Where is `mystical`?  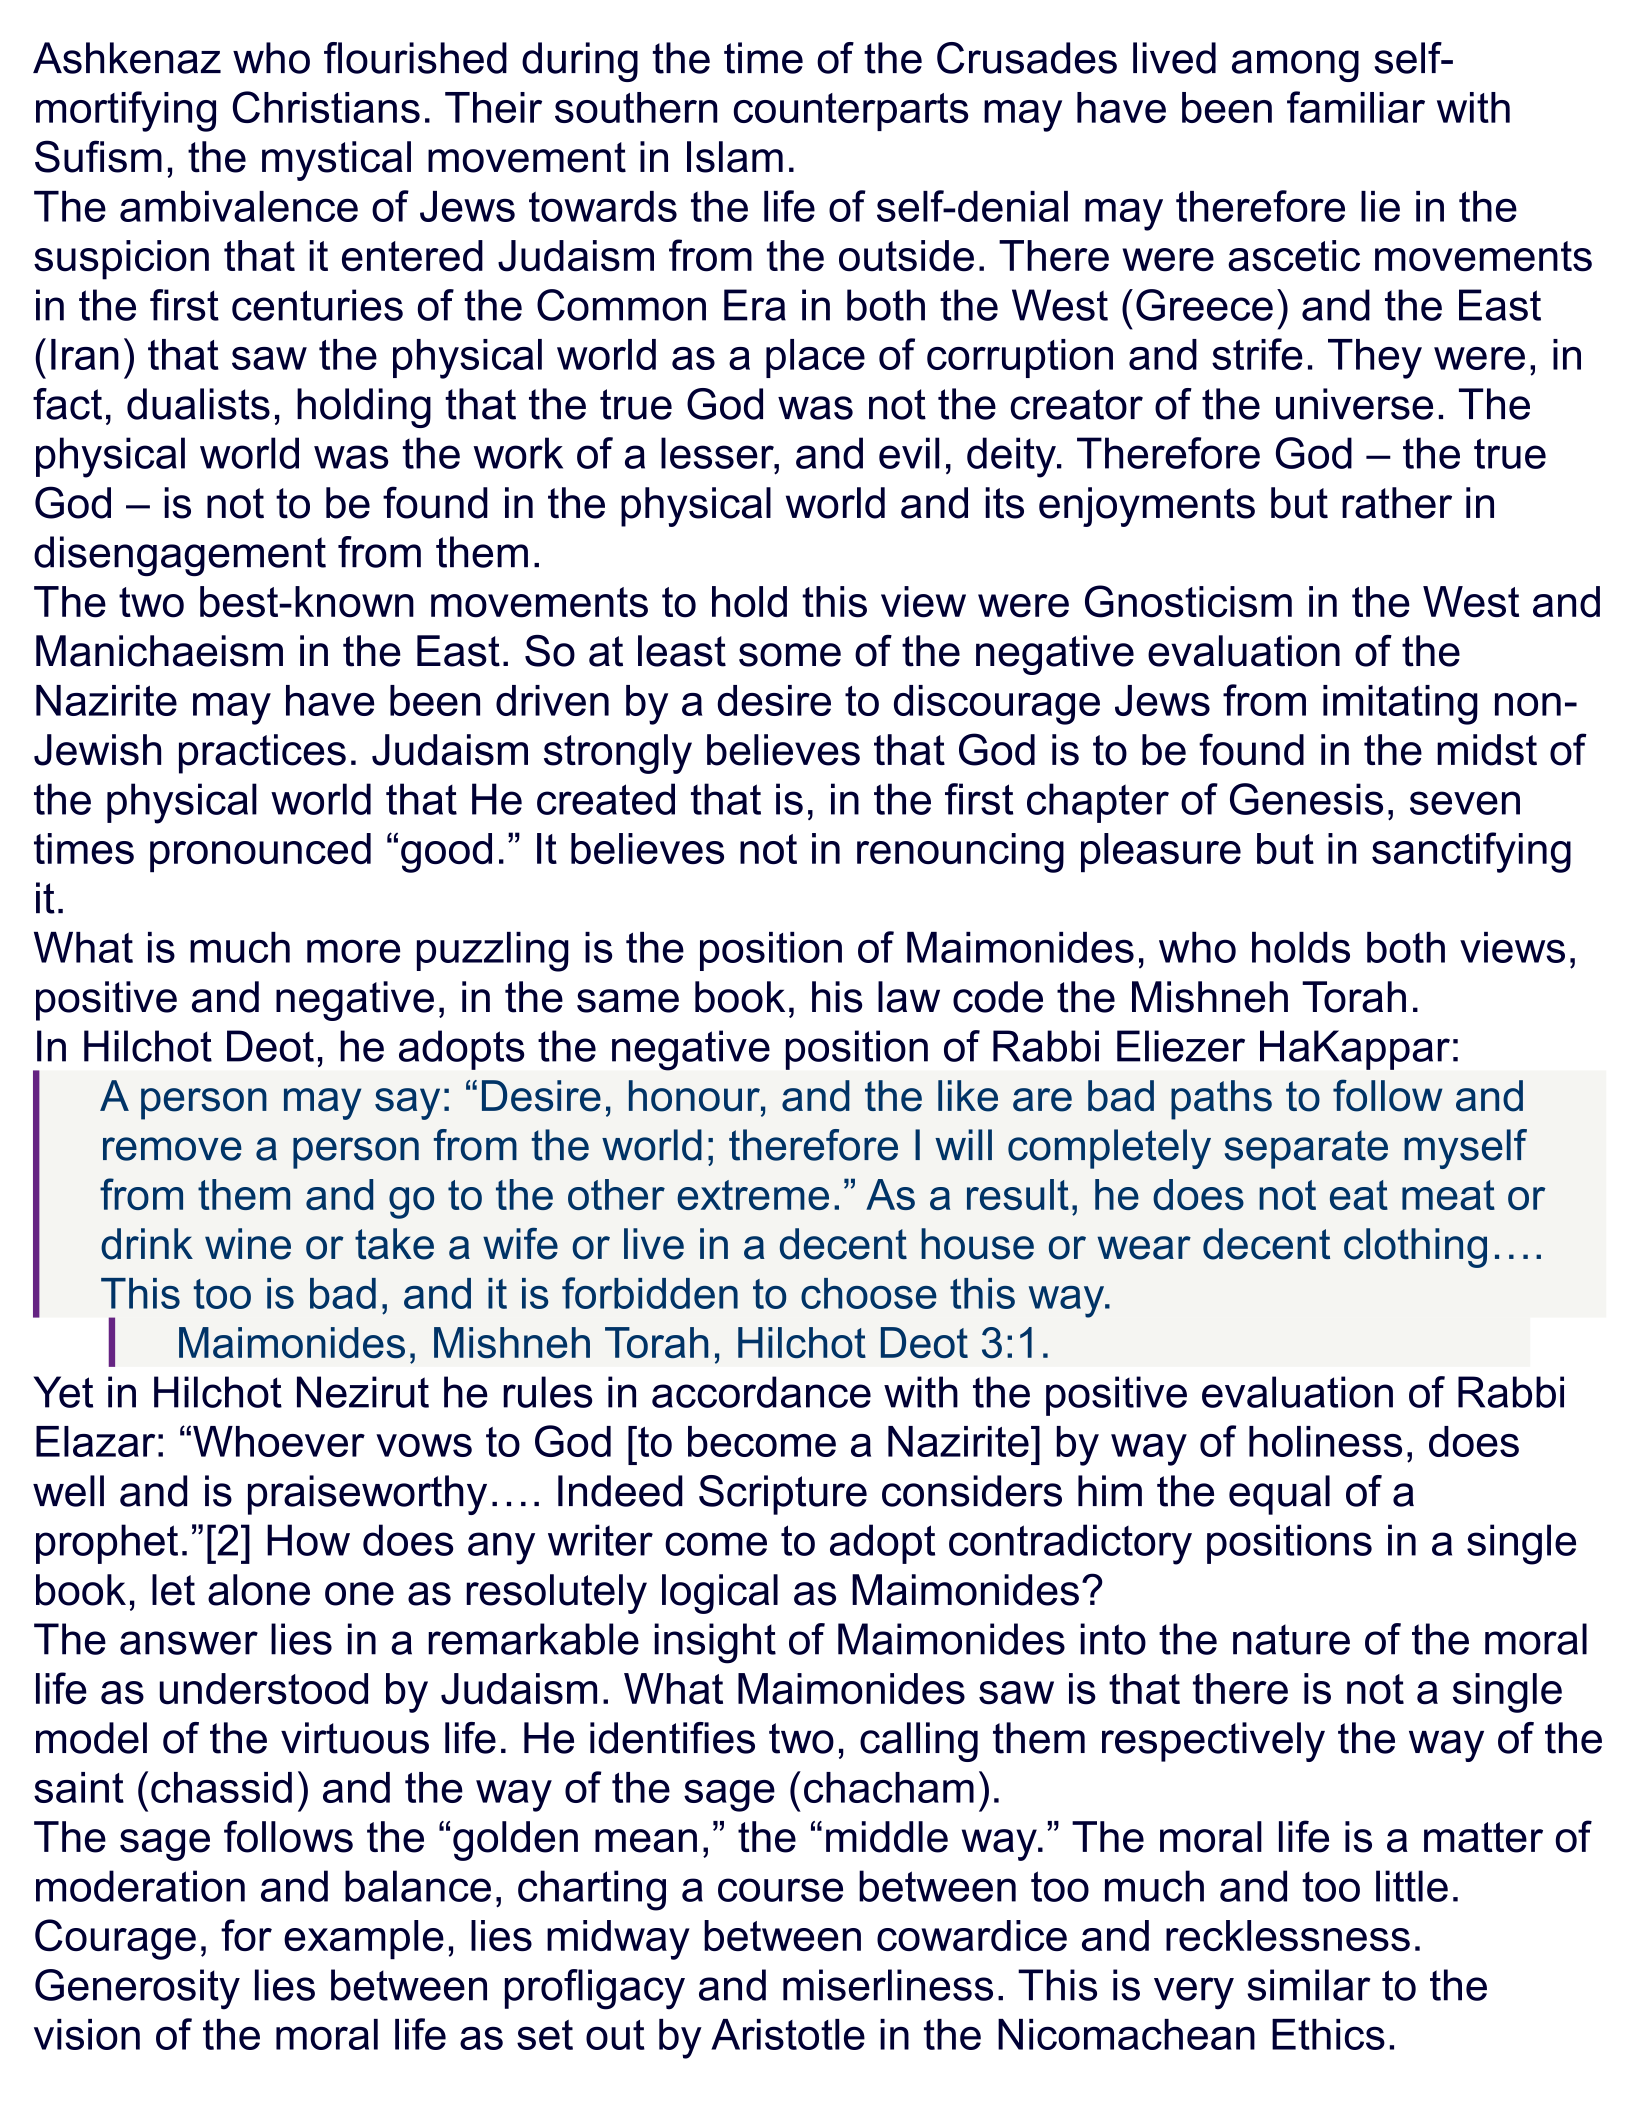
mystical is located at coordinates (336, 161).
